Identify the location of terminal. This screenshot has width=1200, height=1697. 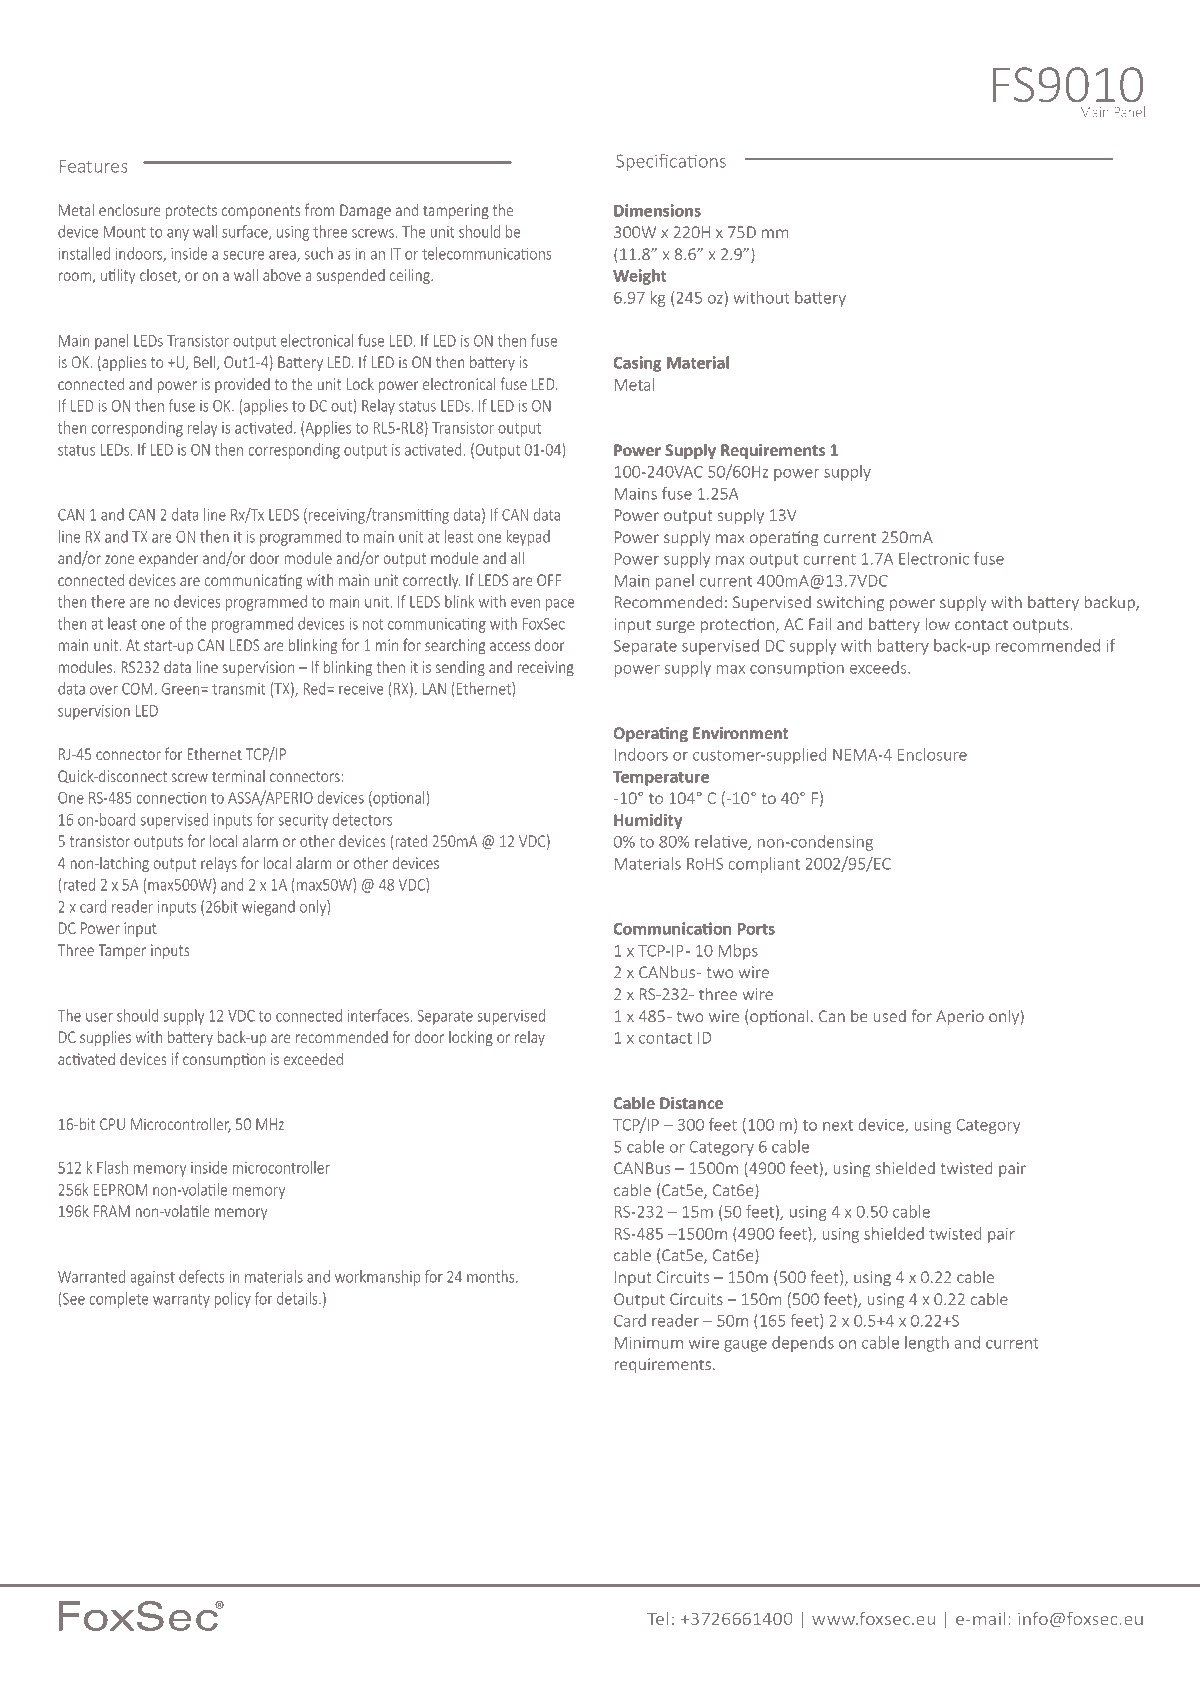
(238, 776).
